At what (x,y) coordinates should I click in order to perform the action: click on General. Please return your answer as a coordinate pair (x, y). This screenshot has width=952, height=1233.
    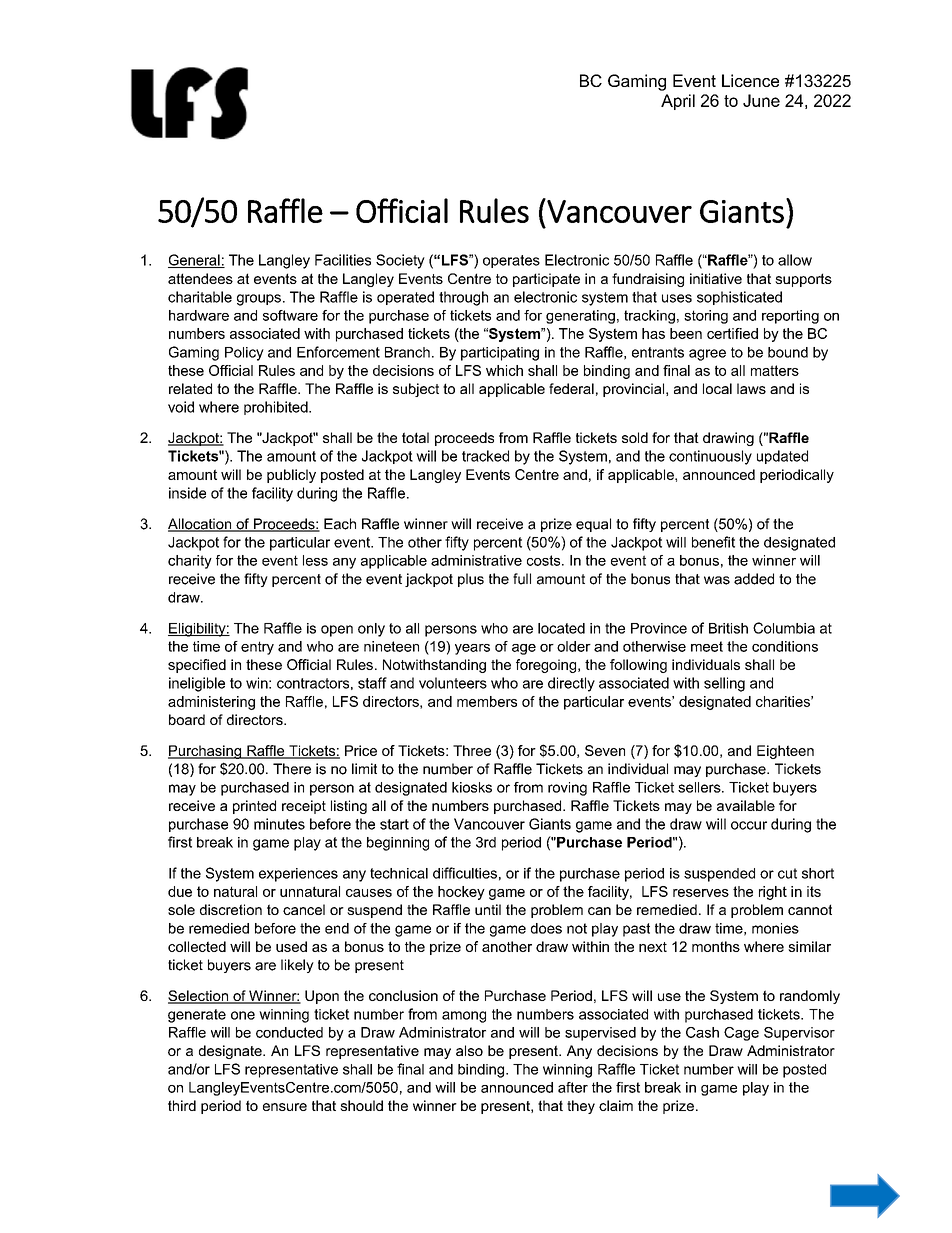
    Looking at the image, I should click on (195, 261).
